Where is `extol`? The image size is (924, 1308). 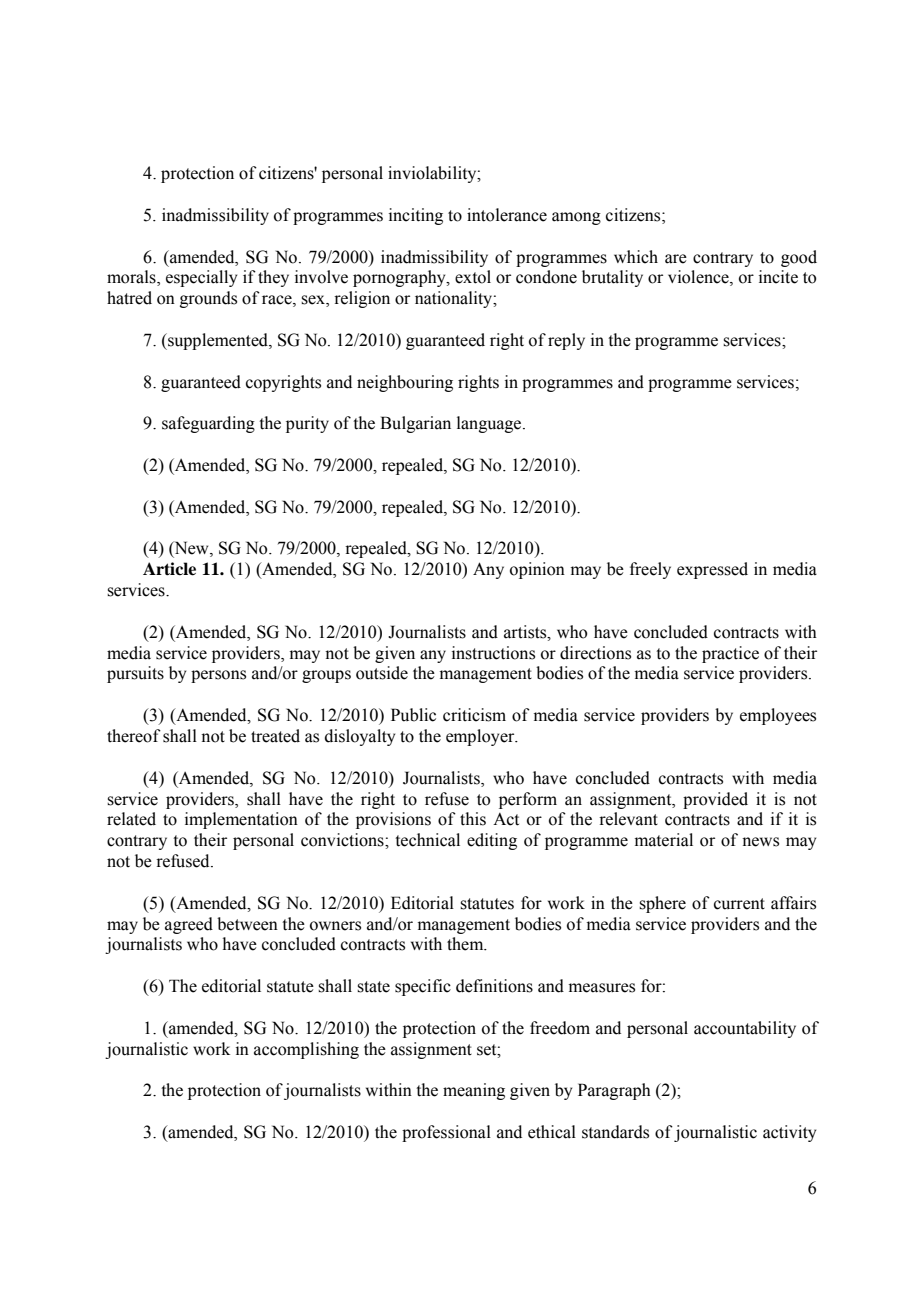
extol is located at coordinates (473, 277).
